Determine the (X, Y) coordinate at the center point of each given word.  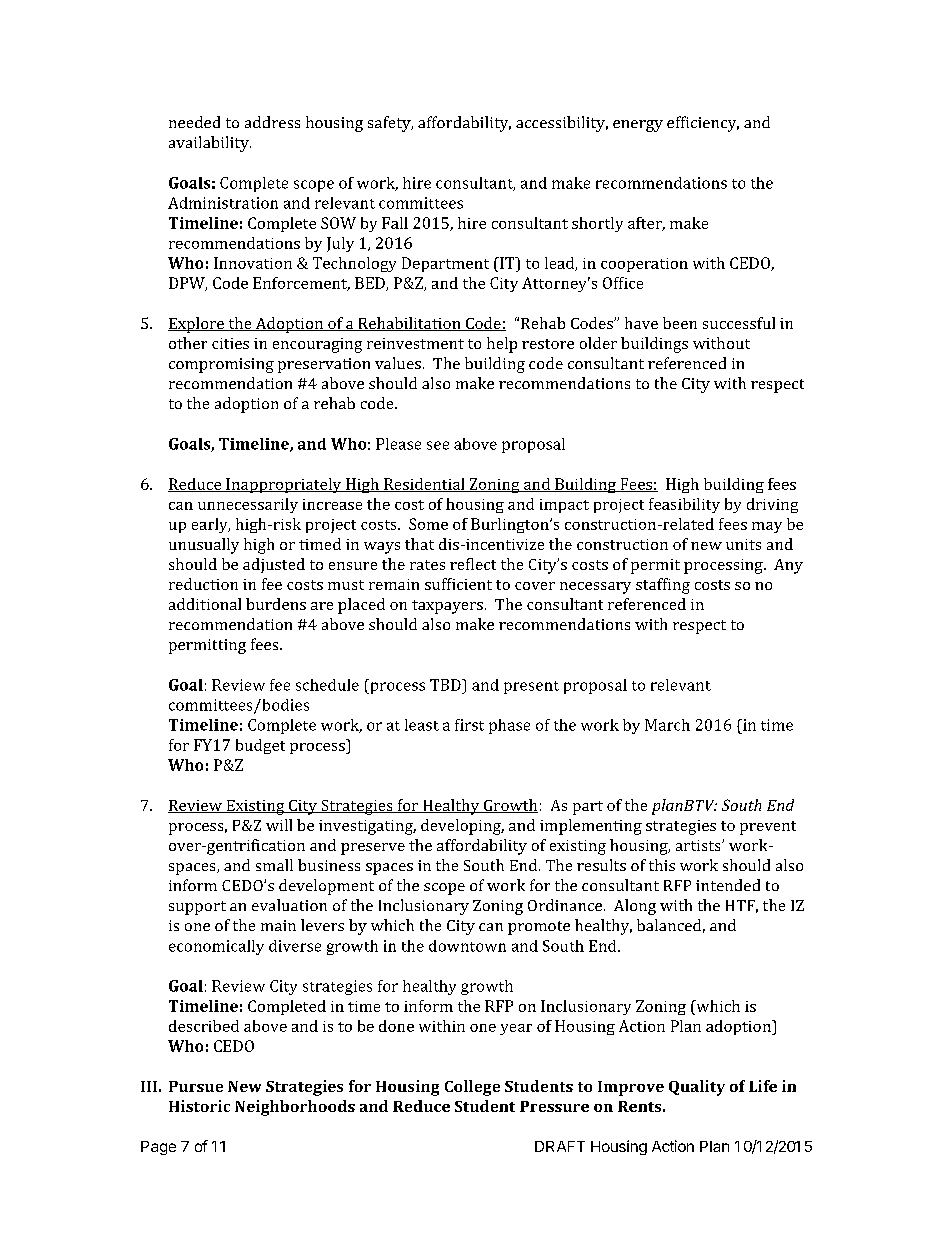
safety (390, 124)
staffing (663, 586)
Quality (697, 1088)
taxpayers (447, 607)
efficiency (703, 124)
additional (205, 604)
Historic (199, 1106)
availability (210, 144)
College (472, 1088)
